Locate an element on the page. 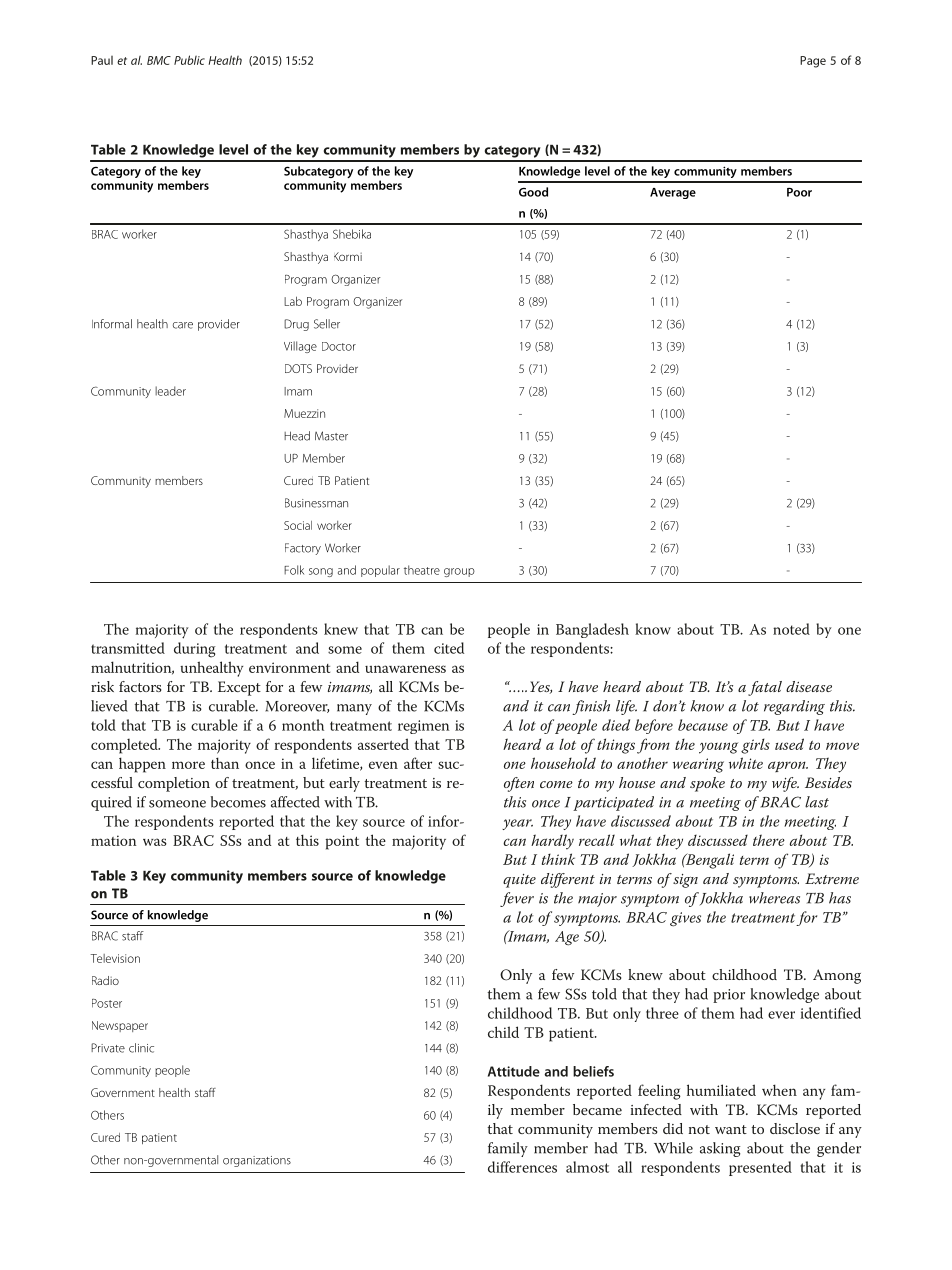 The width and height of the page is (952, 1270). family is located at coordinates (508, 1149).
